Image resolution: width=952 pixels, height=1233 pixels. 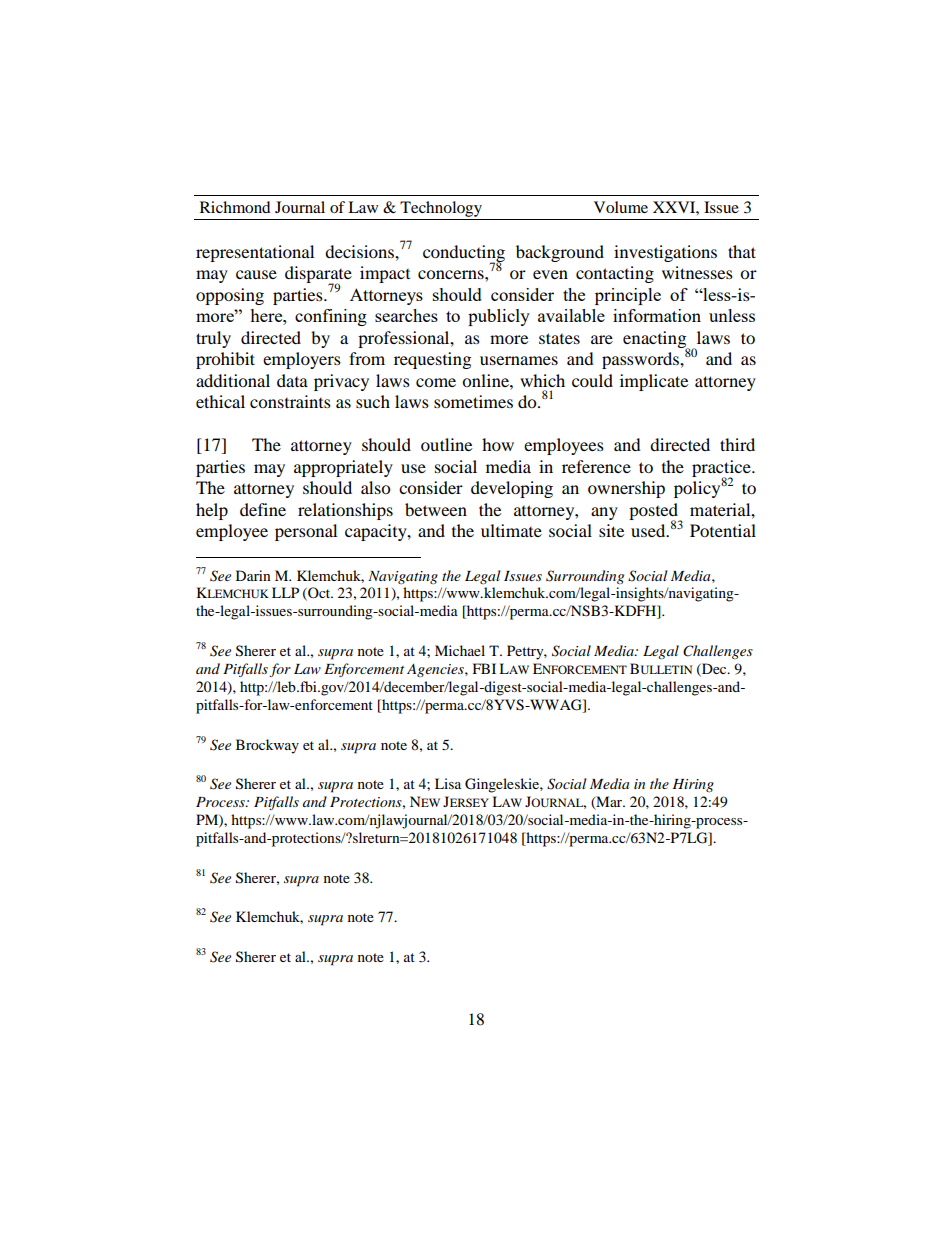 What do you see at coordinates (441, 209) in the page?
I see `Technology` at bounding box center [441, 209].
